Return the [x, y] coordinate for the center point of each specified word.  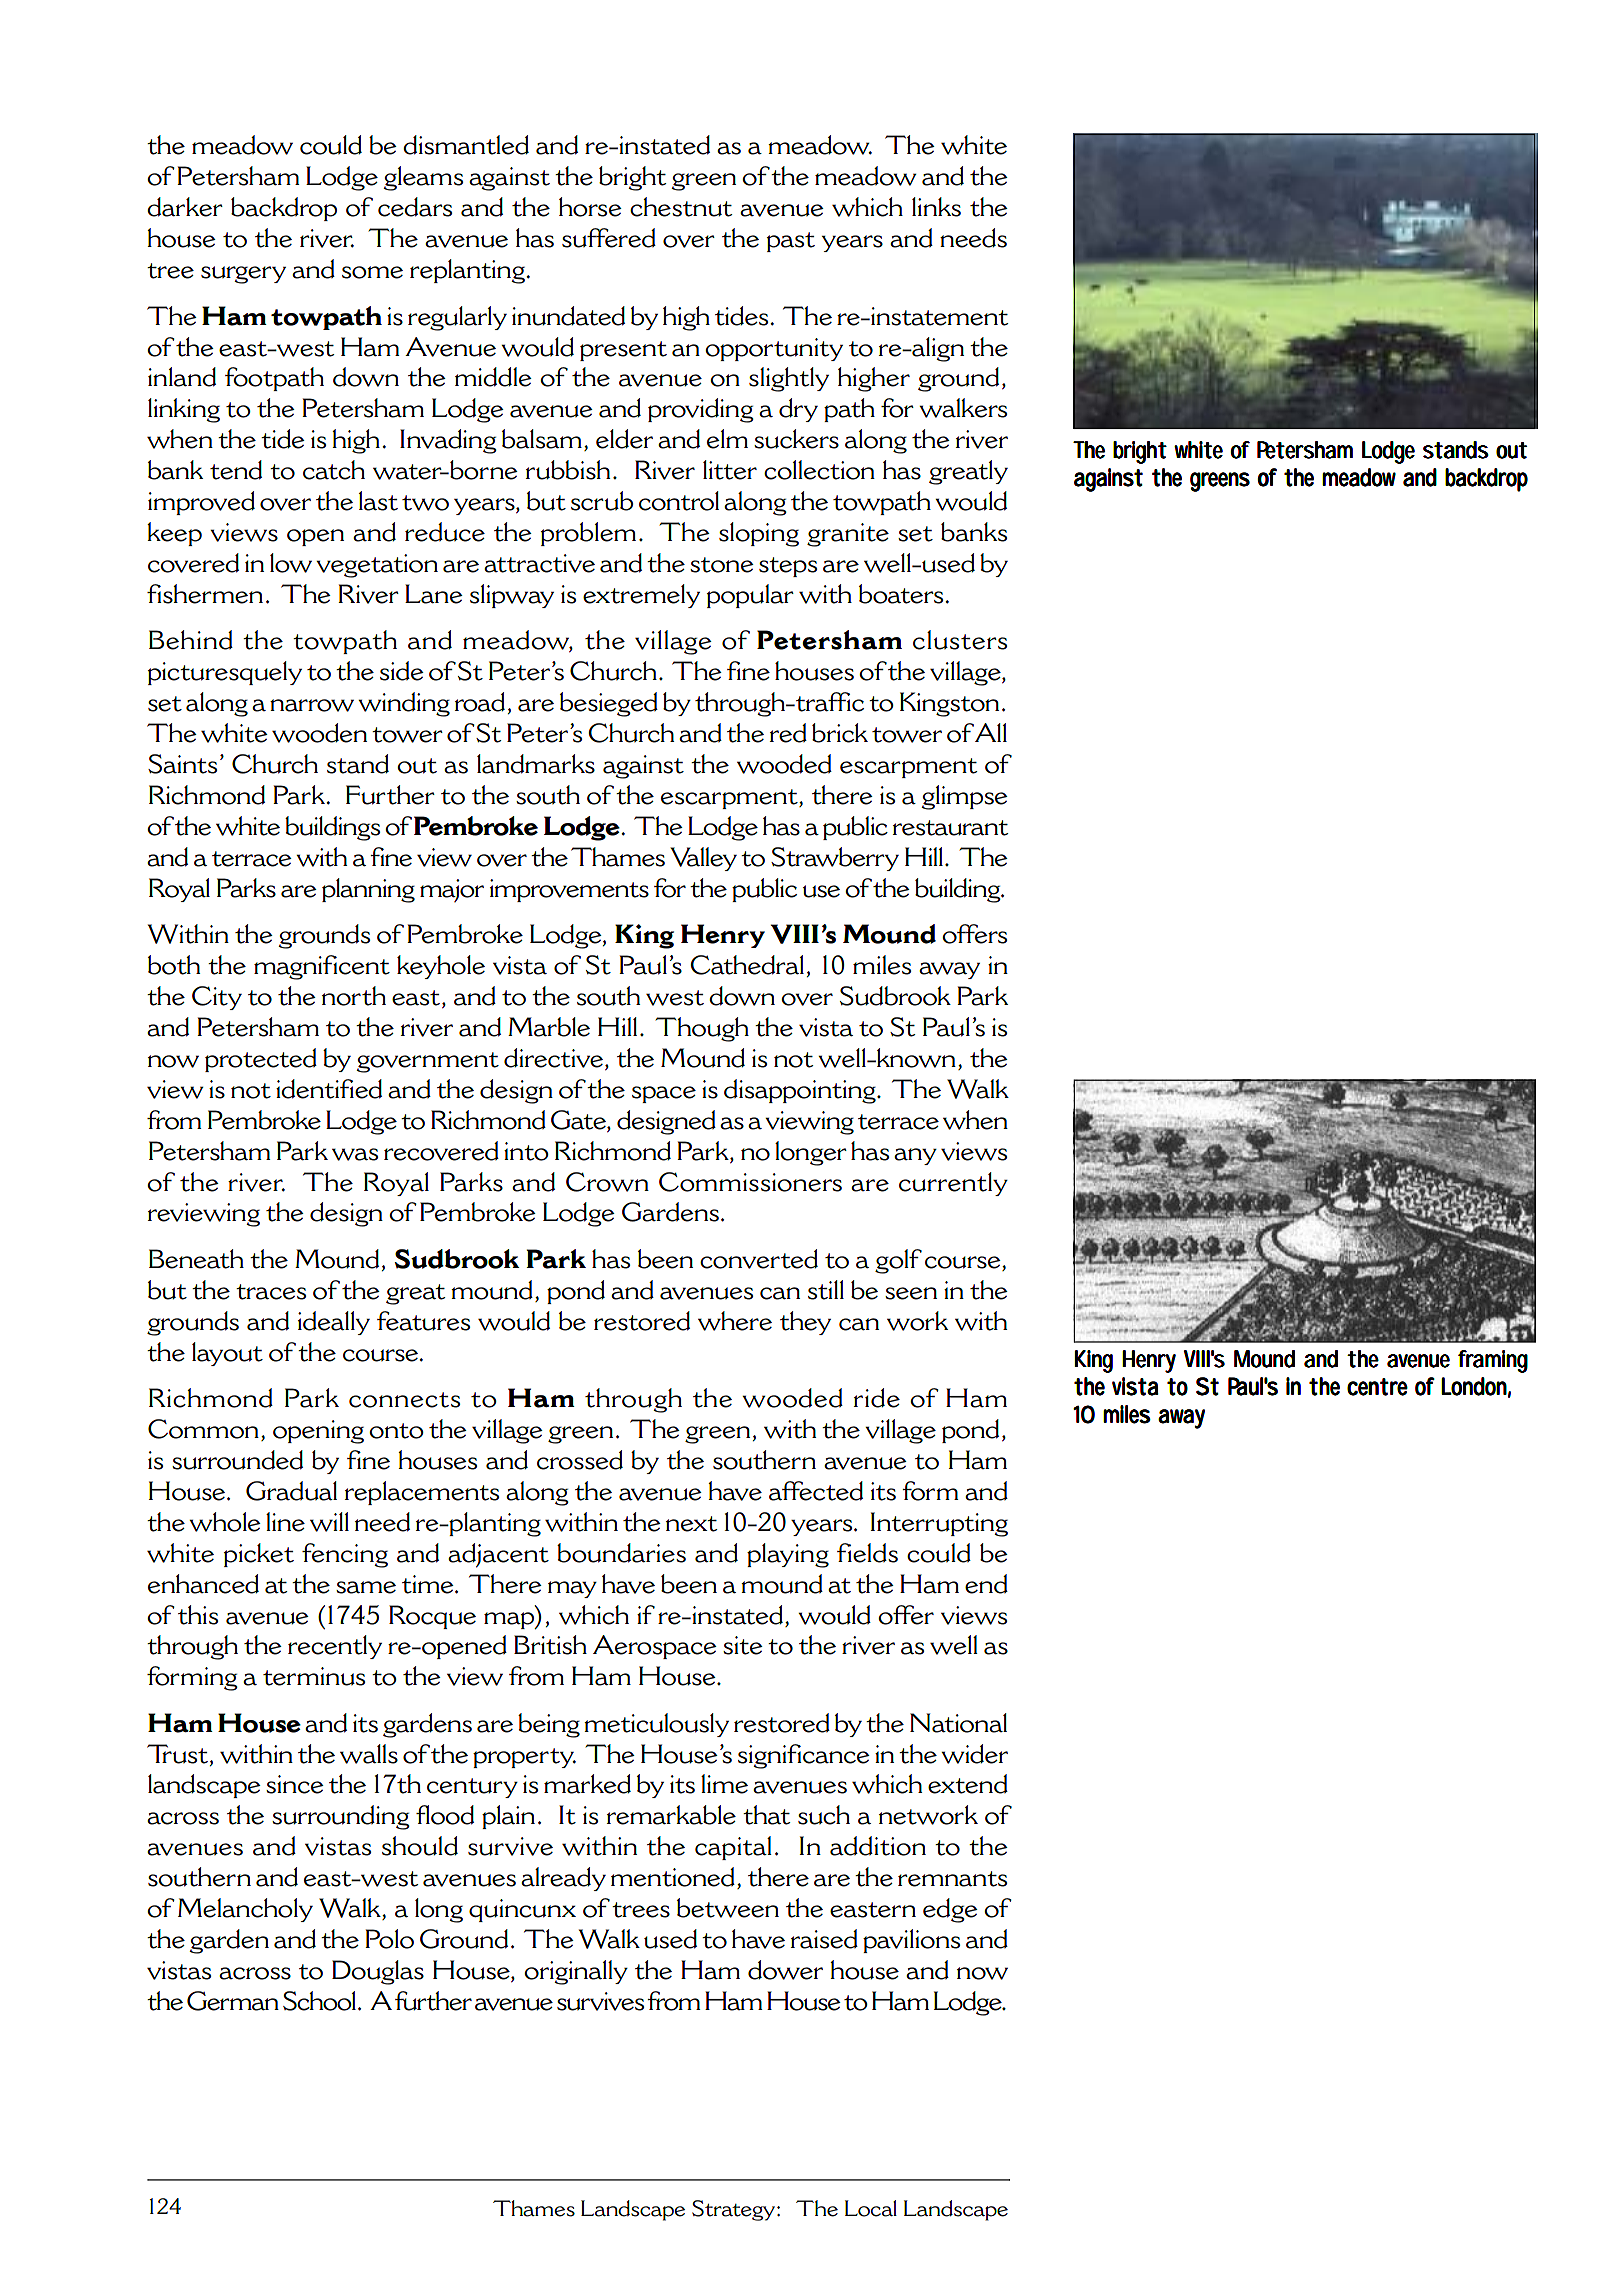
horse [590, 207]
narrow [312, 705]
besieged [609, 704]
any [915, 1156]
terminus [314, 1676]
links [936, 207]
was [355, 1154]
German [233, 2001]
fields [867, 1553]
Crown [607, 1182]
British [550, 1645]
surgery [243, 275]
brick [840, 733]
